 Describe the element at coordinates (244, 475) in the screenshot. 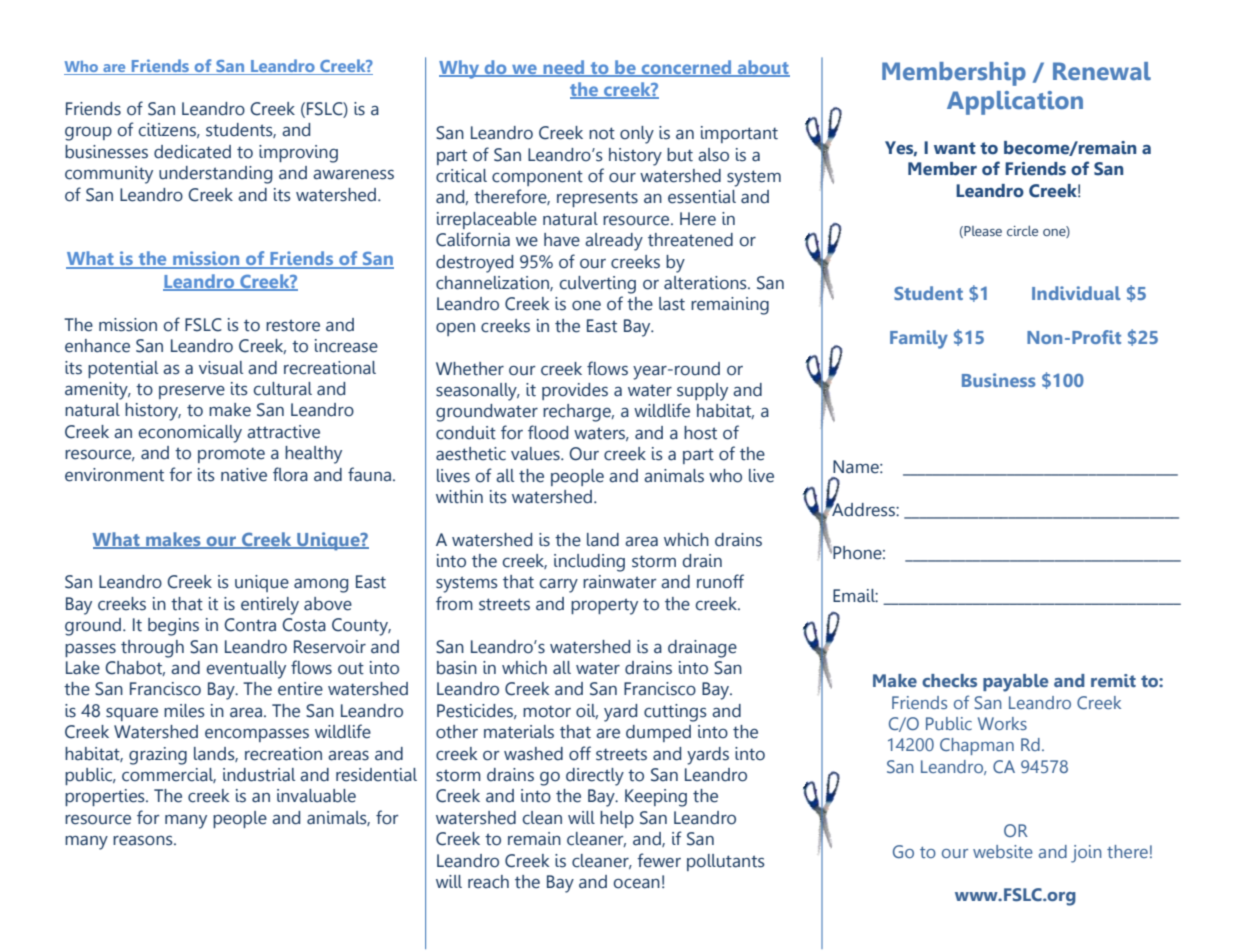

I see `native` at that location.
